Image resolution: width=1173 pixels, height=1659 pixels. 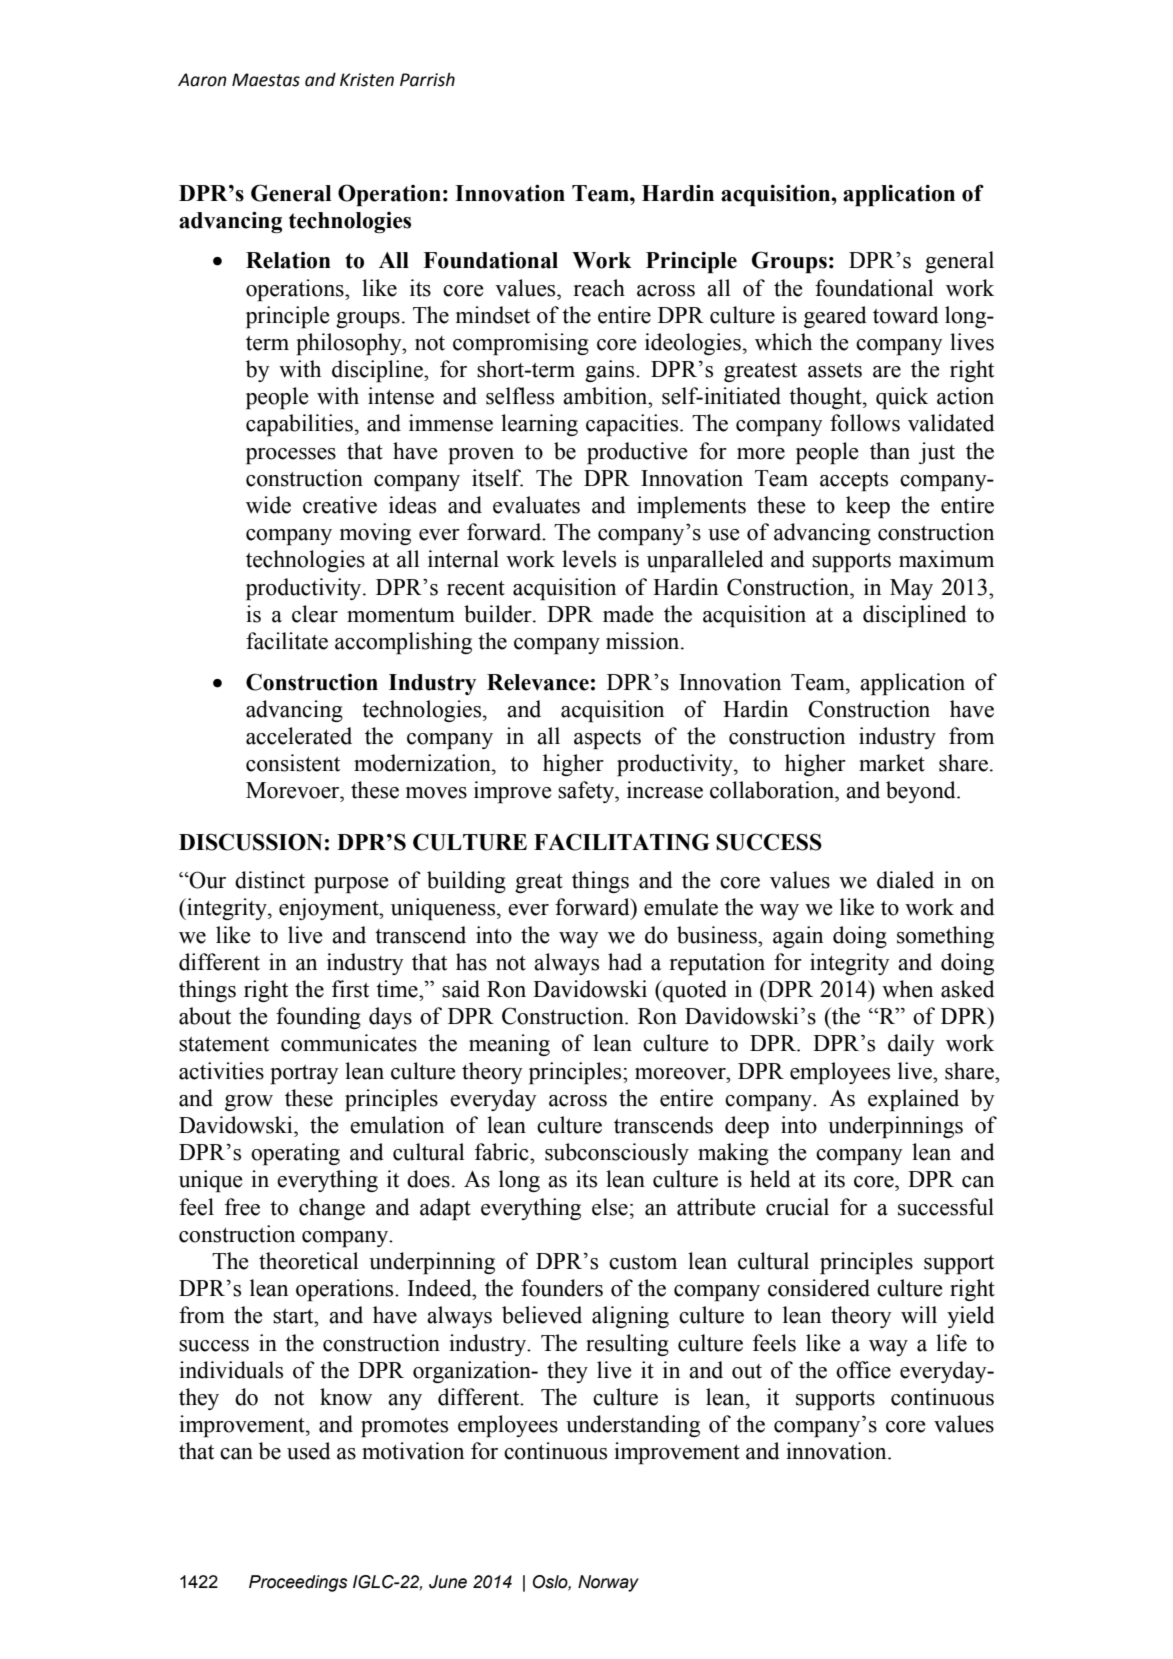 What do you see at coordinates (298, 1583) in the screenshot?
I see `Proceedings` at bounding box center [298, 1583].
